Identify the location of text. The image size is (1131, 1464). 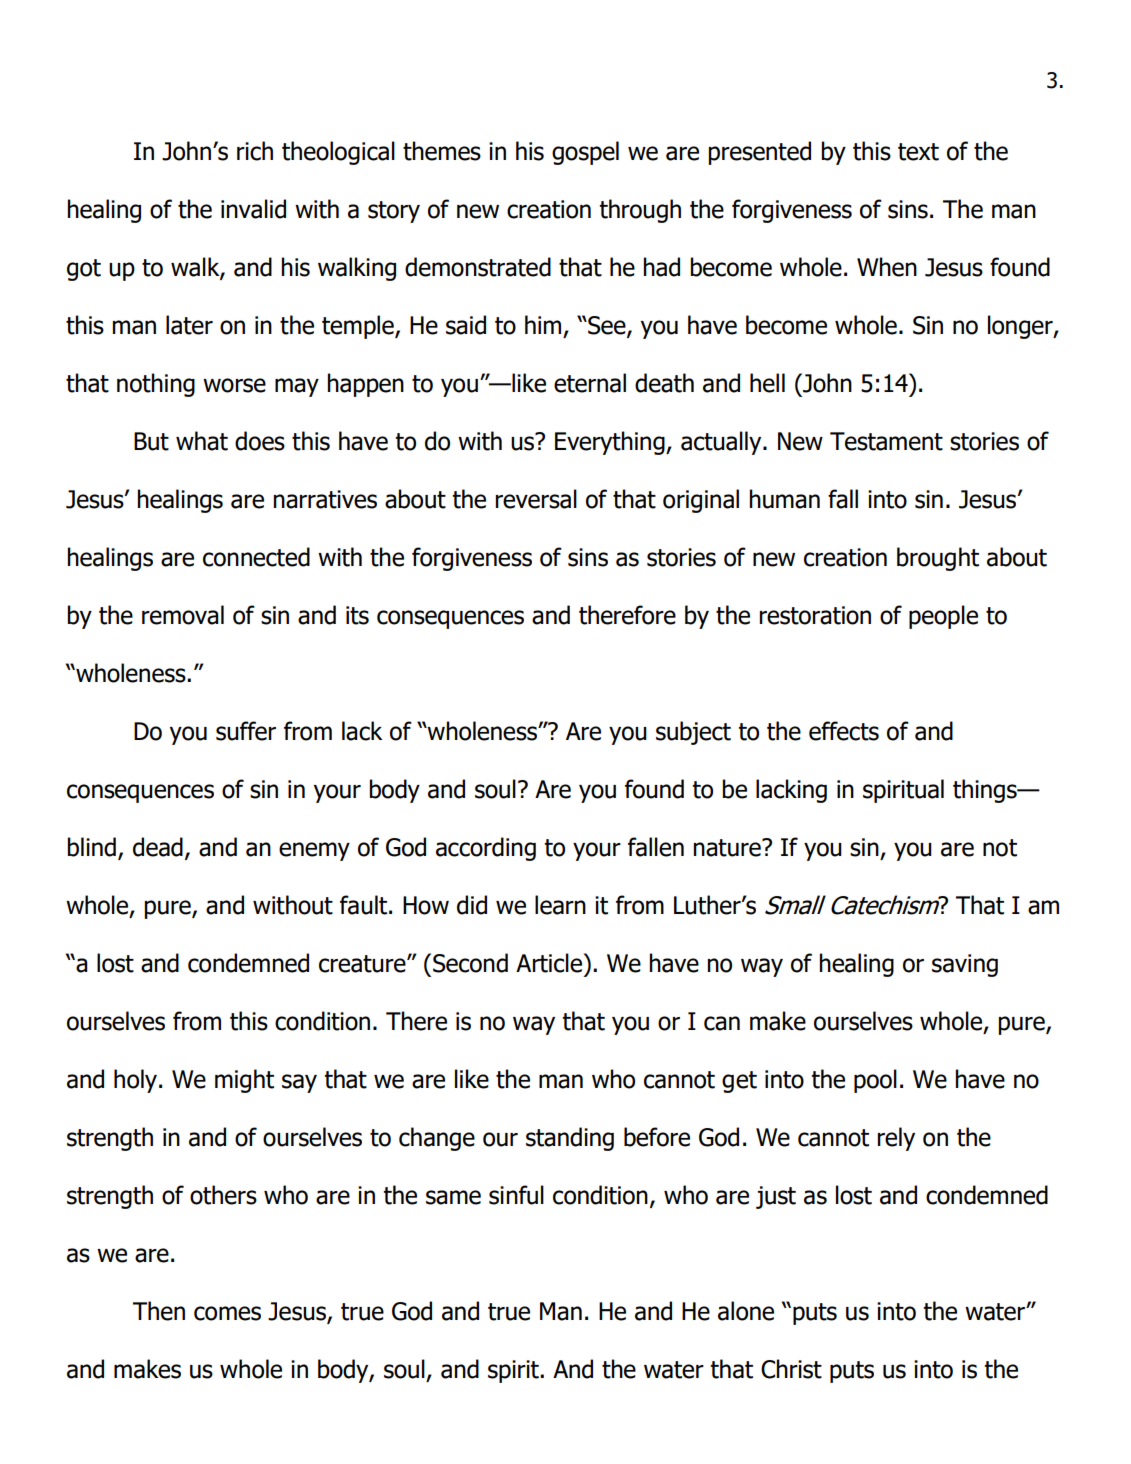
(918, 152).
